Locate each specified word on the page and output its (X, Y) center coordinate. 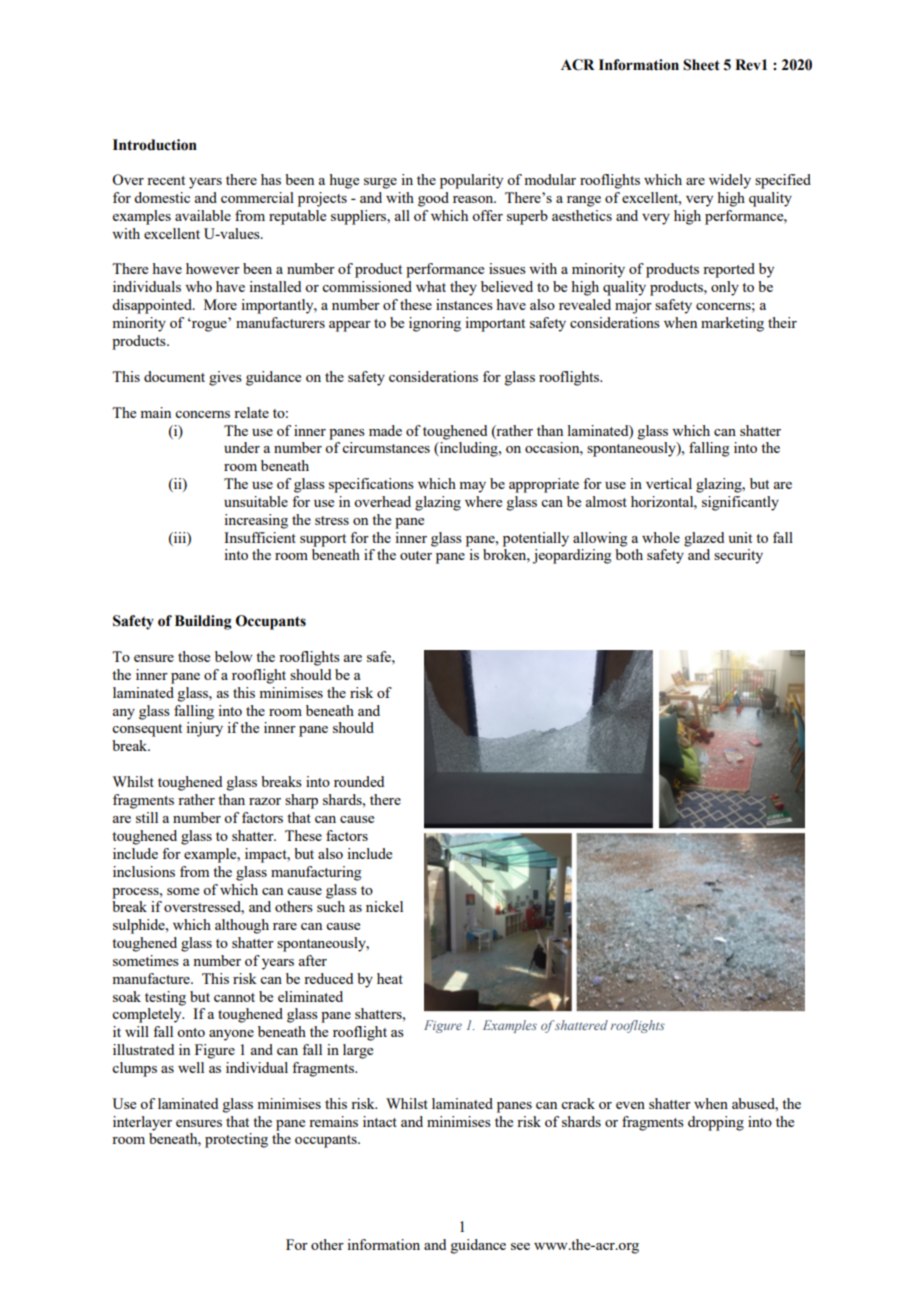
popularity (471, 181)
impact (267, 855)
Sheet (701, 65)
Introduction (155, 145)
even (630, 1105)
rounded (359, 781)
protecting (236, 1140)
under (242, 447)
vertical (669, 483)
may (472, 487)
